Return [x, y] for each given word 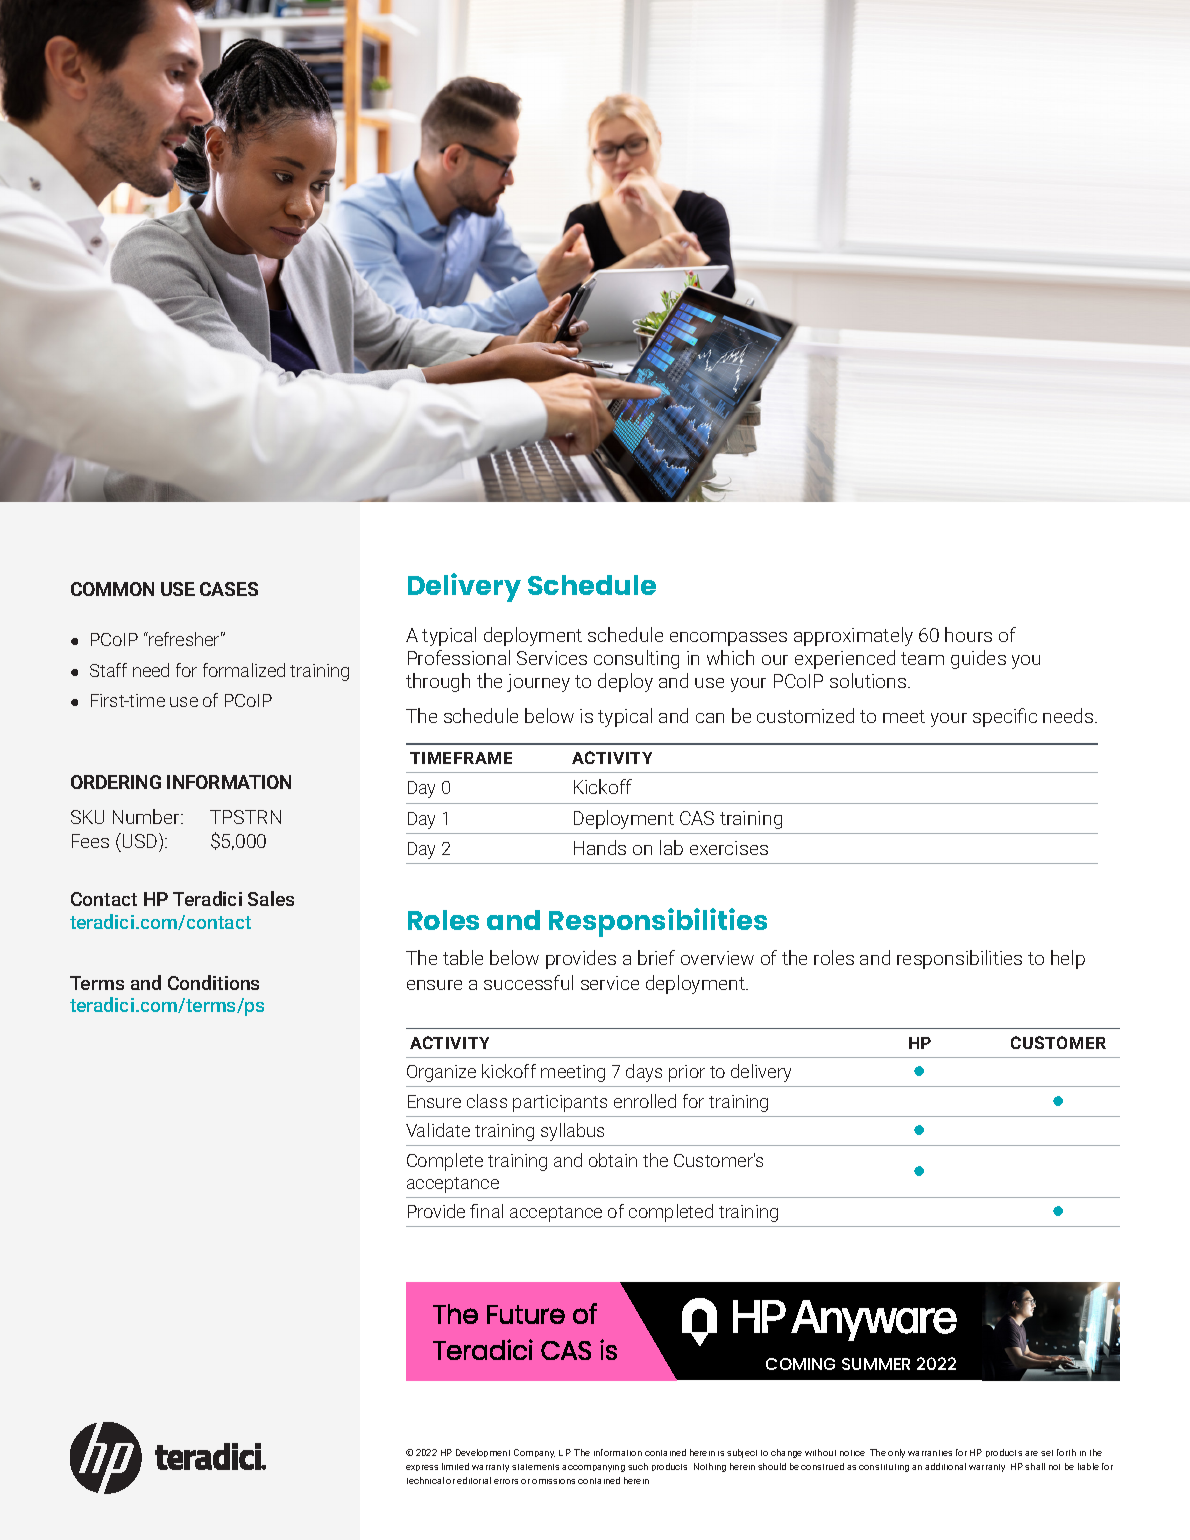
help [1068, 959]
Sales [271, 898]
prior [687, 1073]
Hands [600, 847]
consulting [636, 659]
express [422, 1468]
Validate [438, 1130]
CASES [229, 589]
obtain [613, 1160]
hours [968, 634]
